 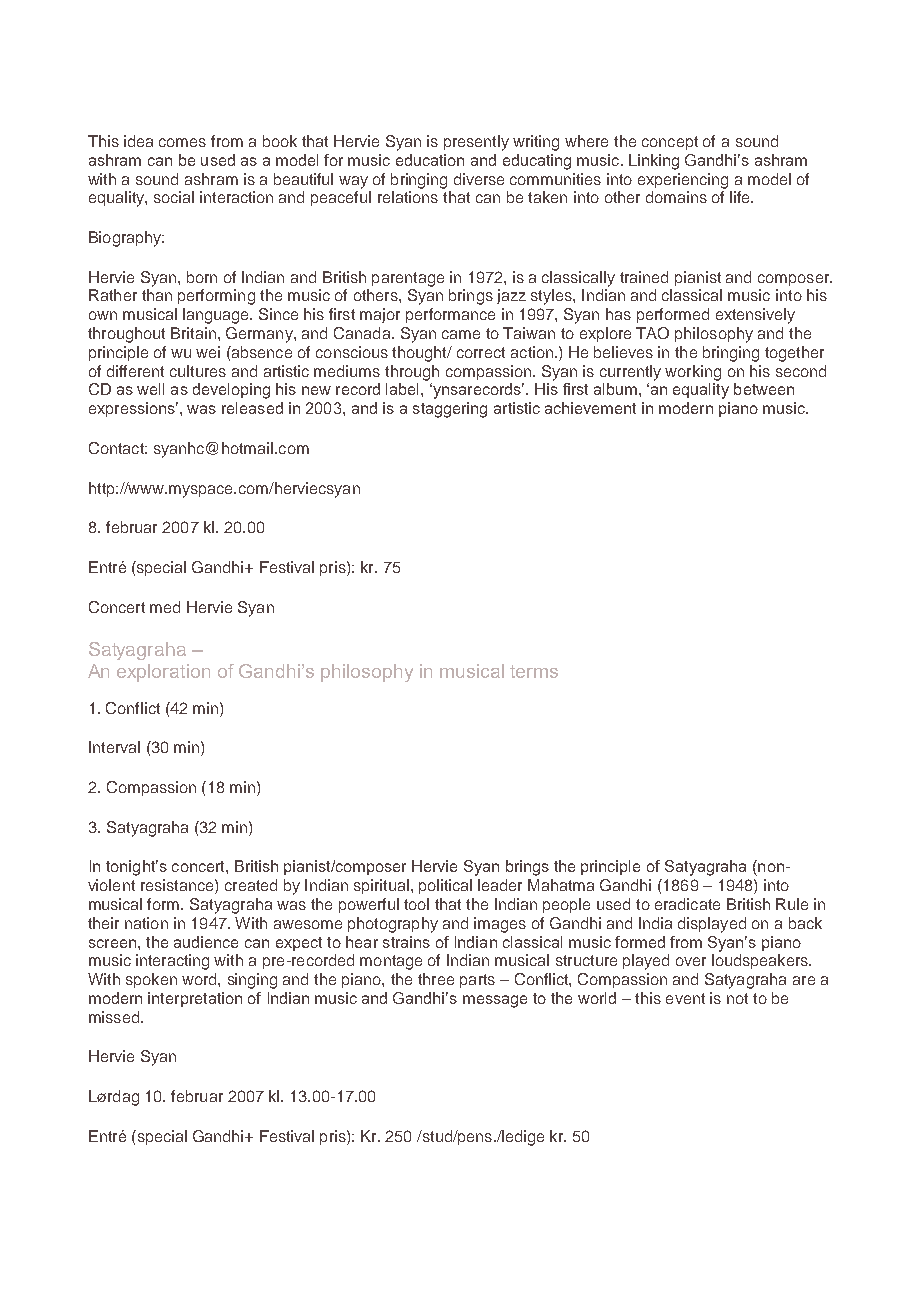 I want to click on experiencing, so click(x=683, y=181).
